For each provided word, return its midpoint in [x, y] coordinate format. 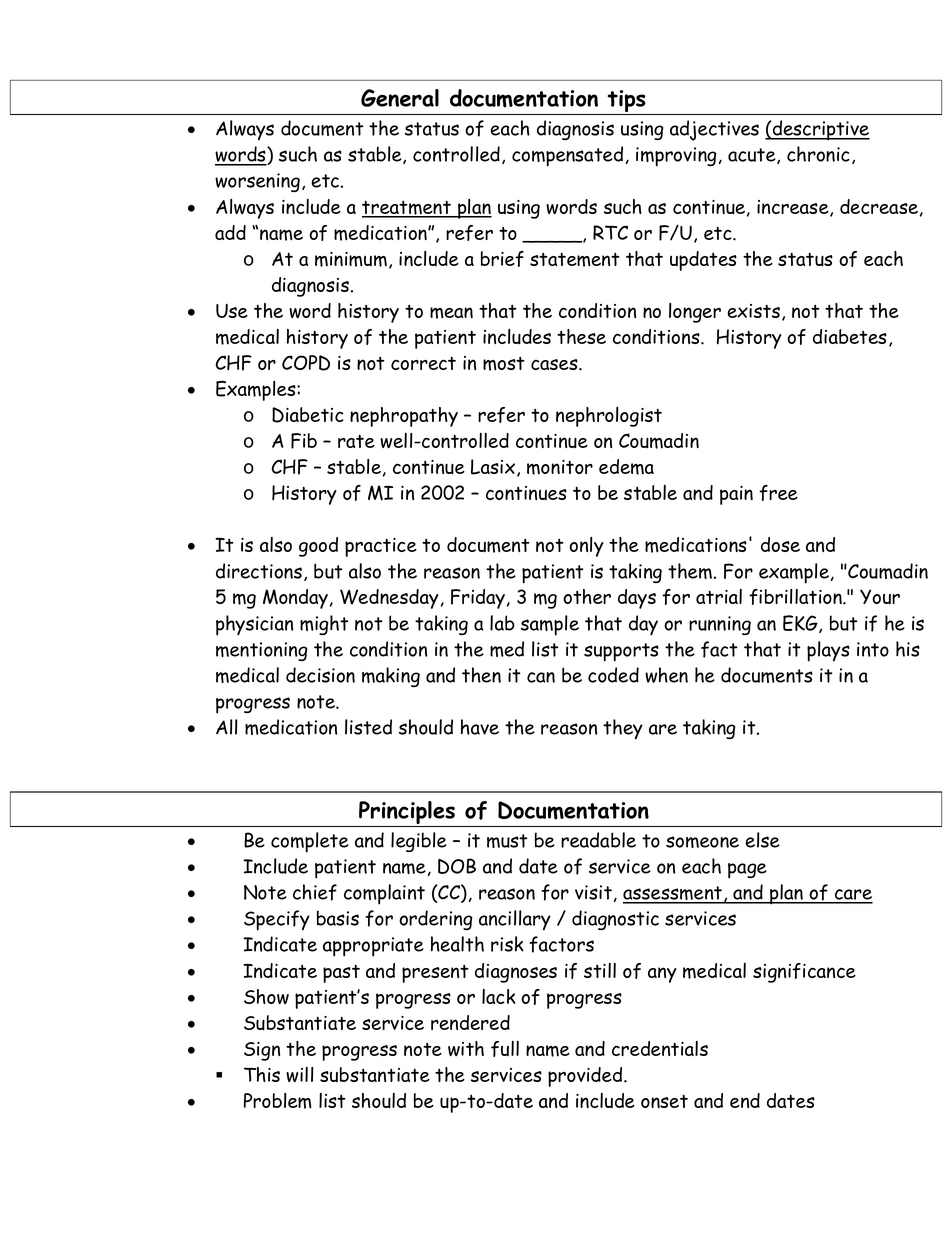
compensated [567, 156]
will [300, 1074]
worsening [257, 182]
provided [586, 1077]
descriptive [820, 130]
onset [664, 1101]
